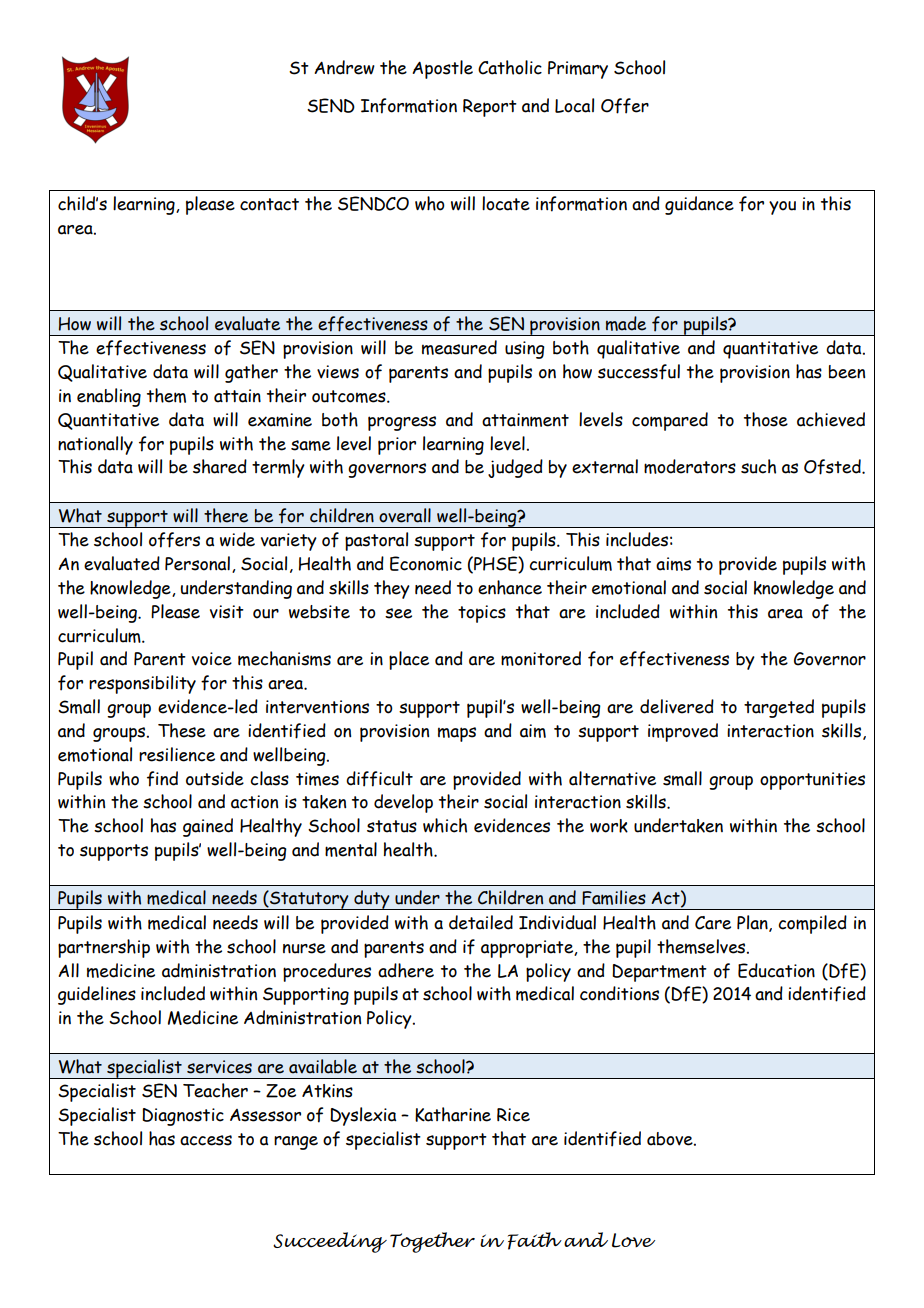 This screenshot has width=924, height=1308. I want to click on you, so click(782, 208).
